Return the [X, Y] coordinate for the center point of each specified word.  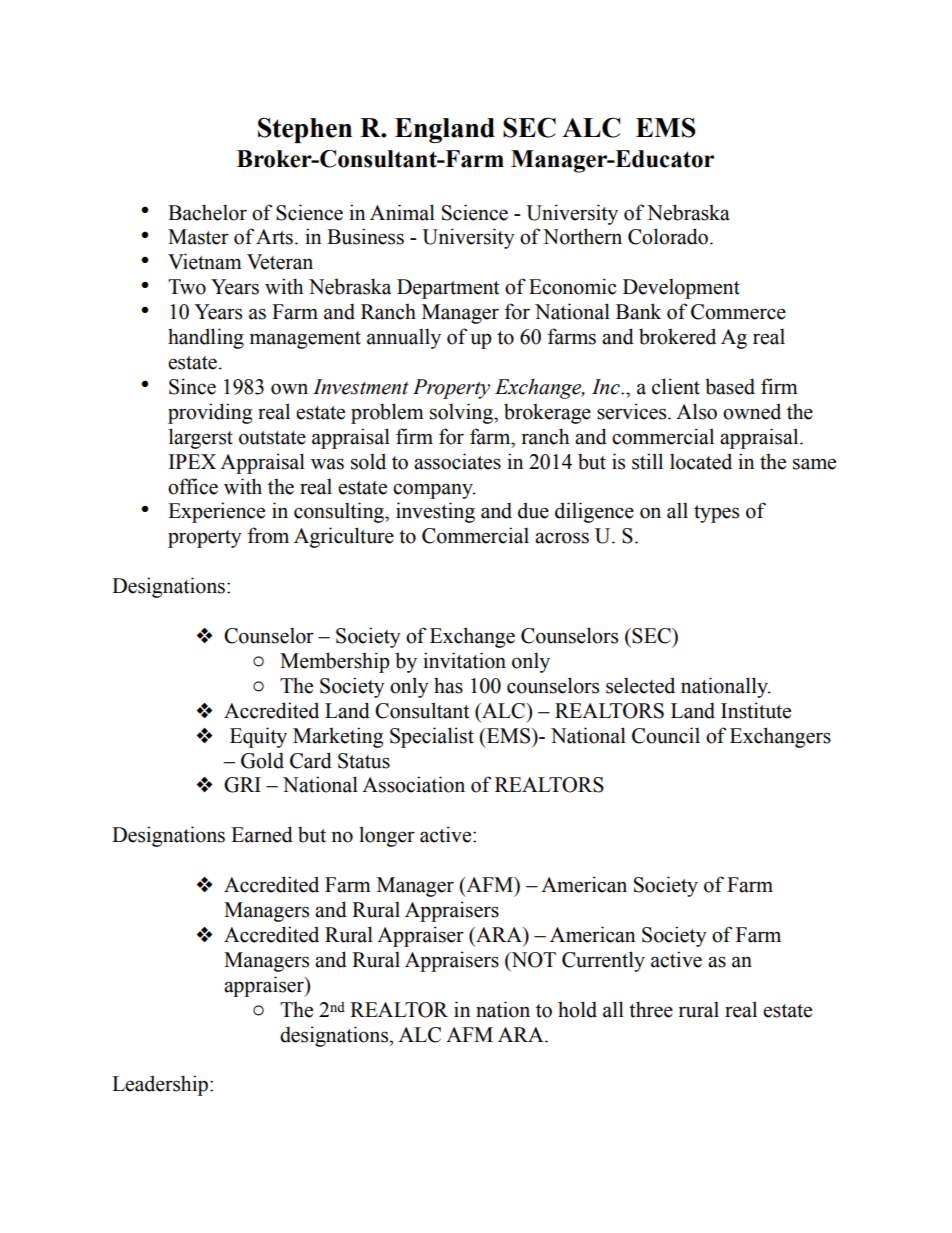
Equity [258, 737]
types [716, 514]
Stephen [305, 130]
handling [206, 338]
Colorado [668, 236]
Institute [756, 710]
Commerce [738, 312]
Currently [603, 961]
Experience [216, 512]
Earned [262, 834]
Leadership [160, 1085]
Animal [402, 212]
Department [448, 289]
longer [387, 836]
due [533, 510]
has [448, 685]
